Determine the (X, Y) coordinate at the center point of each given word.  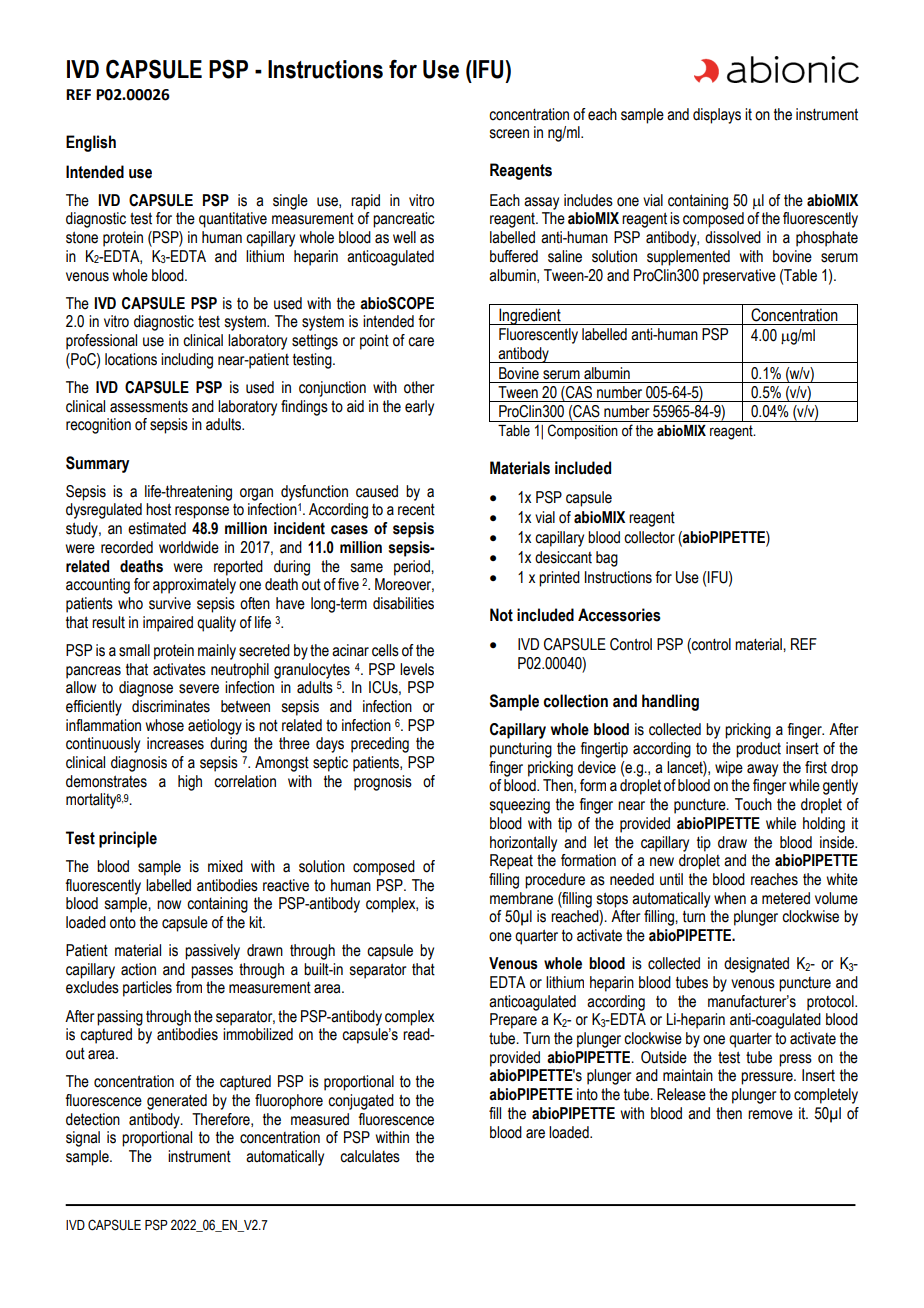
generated (177, 1102)
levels (417, 669)
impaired (168, 624)
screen (509, 134)
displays (717, 116)
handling (670, 702)
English (91, 143)
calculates (370, 1156)
